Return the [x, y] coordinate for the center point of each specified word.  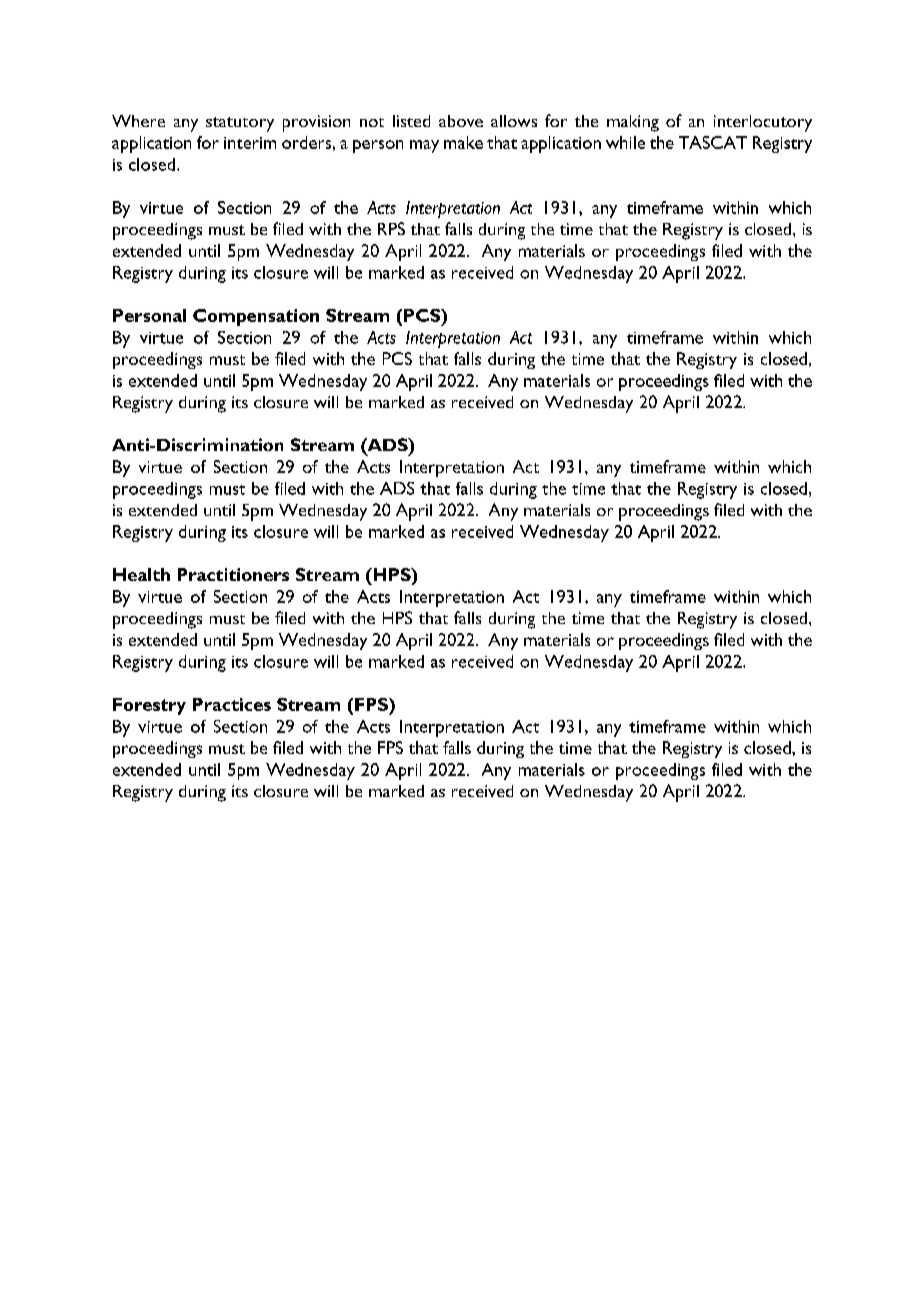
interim [250, 143]
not [372, 122]
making [633, 123]
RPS [391, 228]
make [463, 142]
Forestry [149, 706]
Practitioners [233, 574]
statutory [240, 124]
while [625, 142]
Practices [232, 704]
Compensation [256, 317]
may [424, 146]
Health [141, 574]
